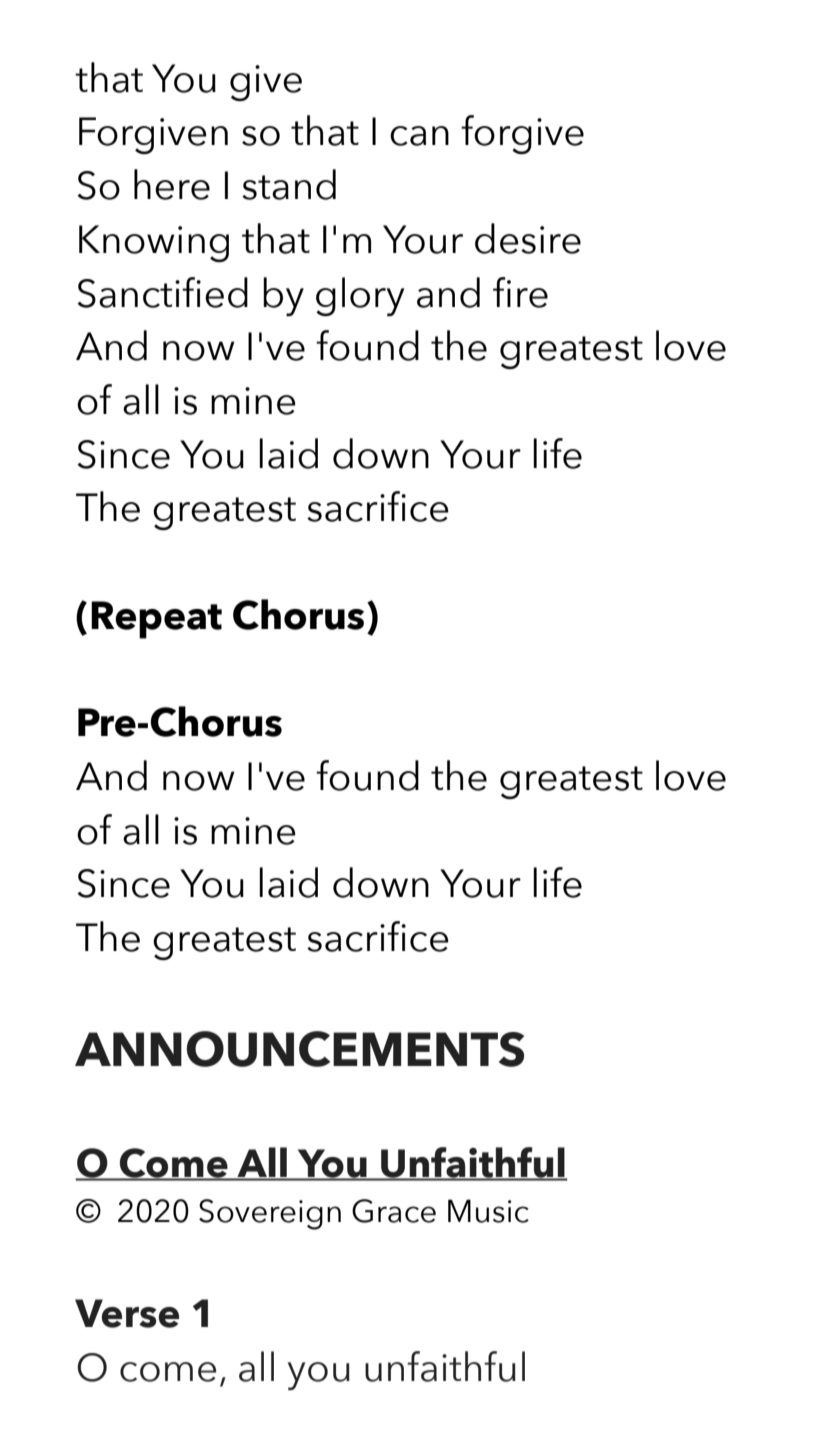 The image size is (818, 1456). I want to click on can, so click(419, 136).
